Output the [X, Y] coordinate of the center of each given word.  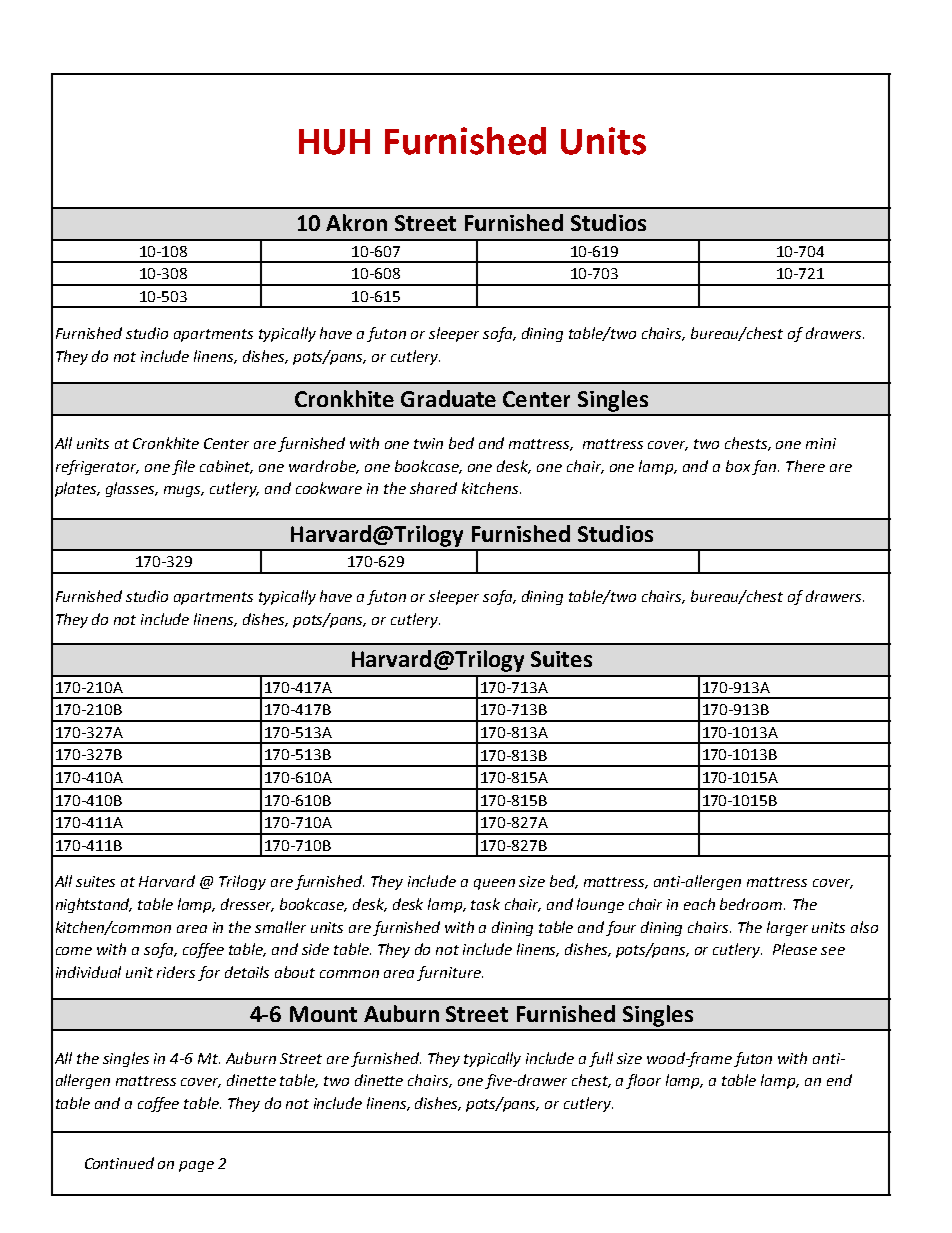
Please [795, 949]
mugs [184, 491]
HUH [334, 142]
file [183, 467]
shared [433, 488]
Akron [356, 222]
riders [176, 972]
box [738, 466]
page [196, 1166]
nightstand [94, 905]
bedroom [752, 904]
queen [494, 884]
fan [765, 467]
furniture [450, 973]
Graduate [448, 398]
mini [821, 443]
